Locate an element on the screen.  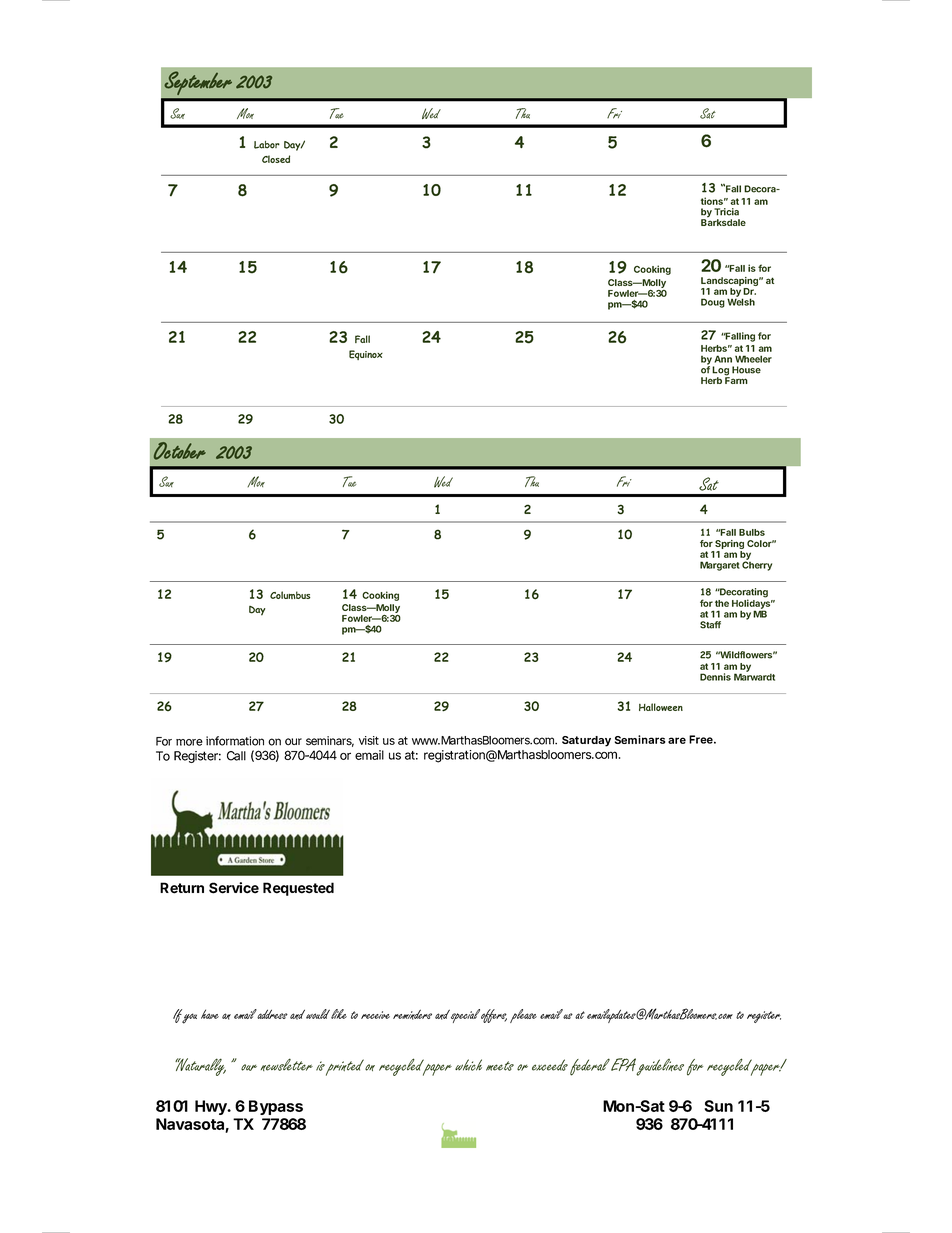
Tricia is located at coordinates (726, 212).
